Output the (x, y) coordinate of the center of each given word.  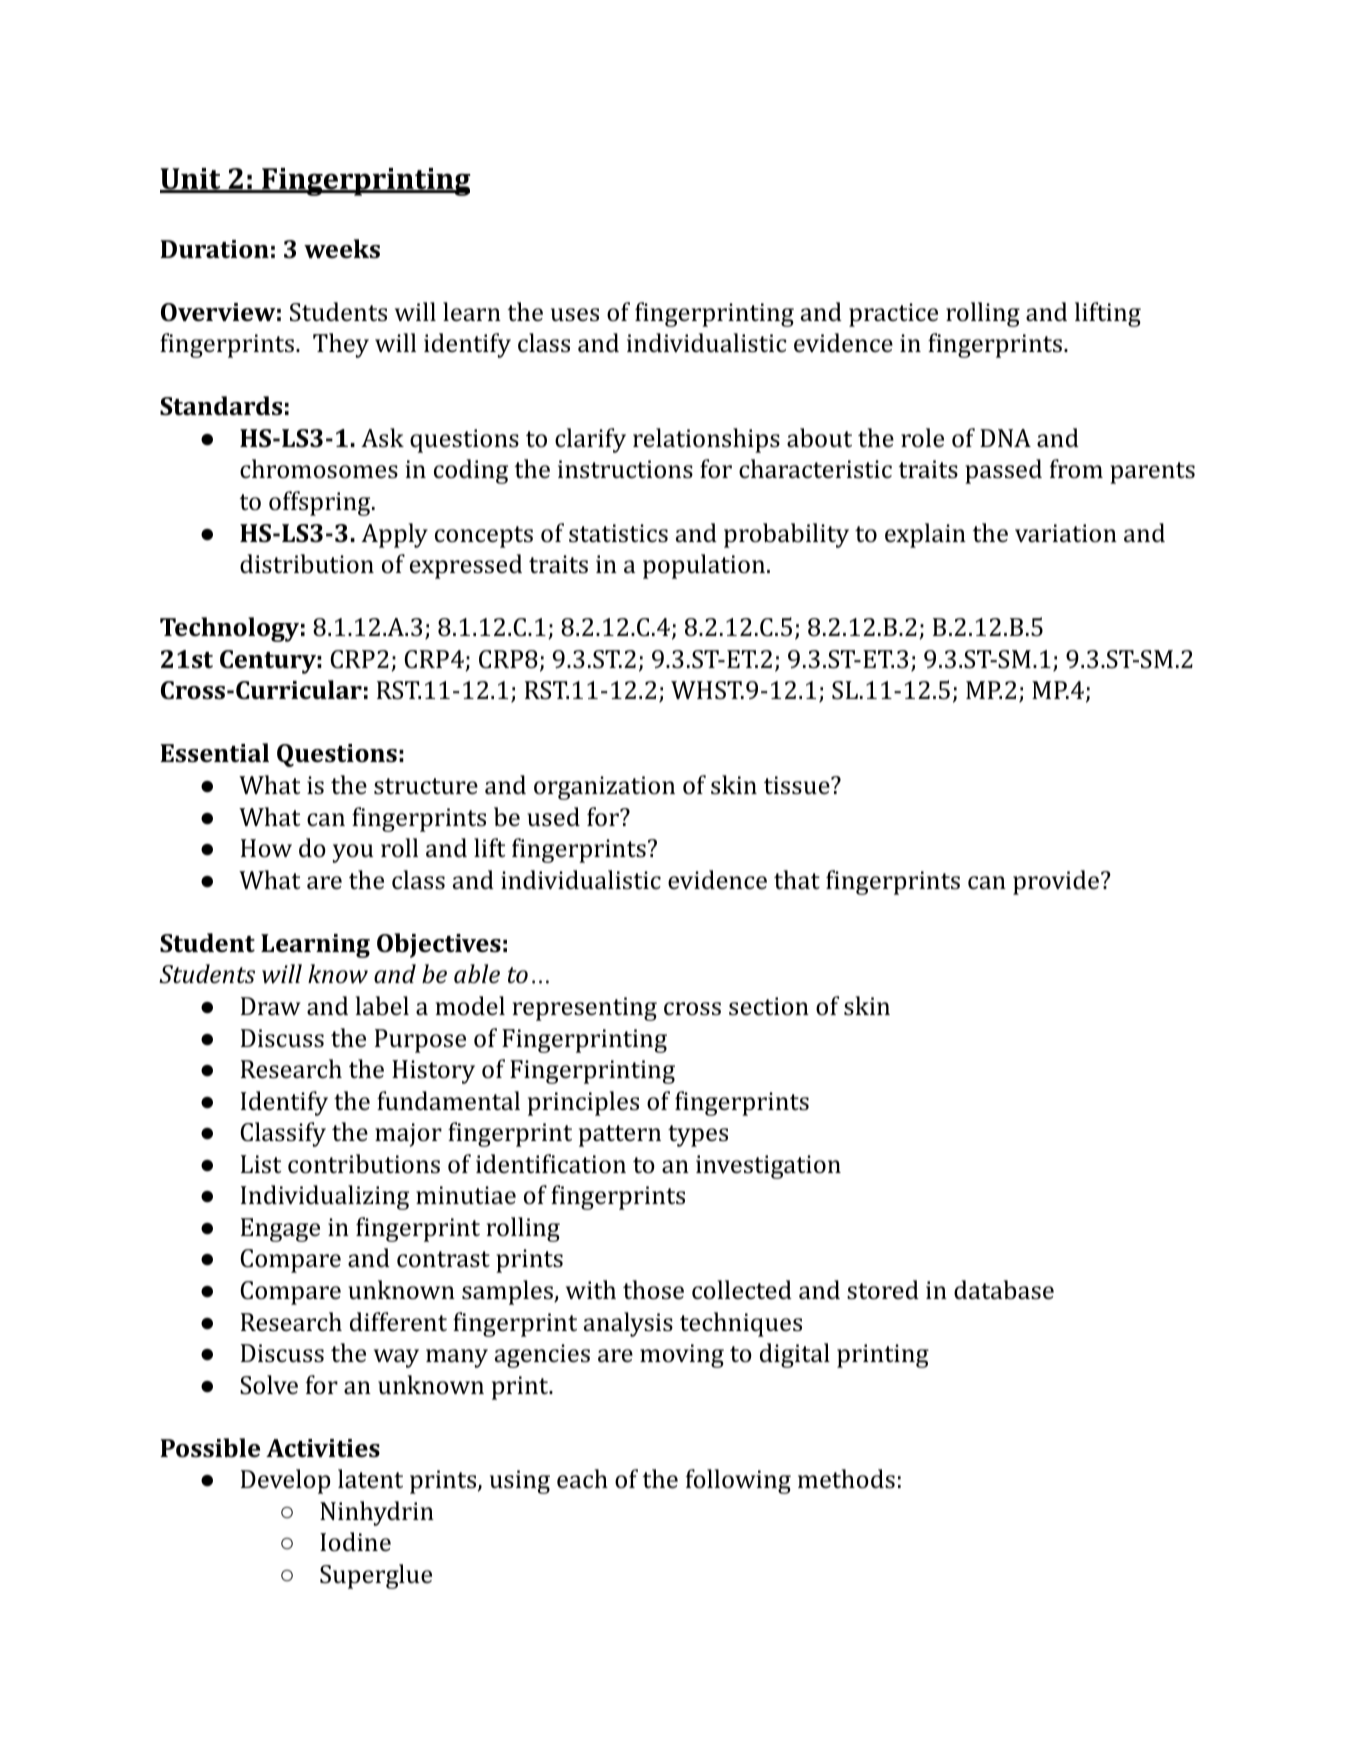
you (353, 853)
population (704, 566)
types (698, 1136)
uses (575, 315)
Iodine (355, 1542)
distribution (307, 564)
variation (1066, 533)
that (797, 879)
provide (1056, 882)
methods (846, 1479)
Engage (280, 1230)
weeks (342, 249)
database (1004, 1290)
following (738, 1481)
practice (893, 315)
